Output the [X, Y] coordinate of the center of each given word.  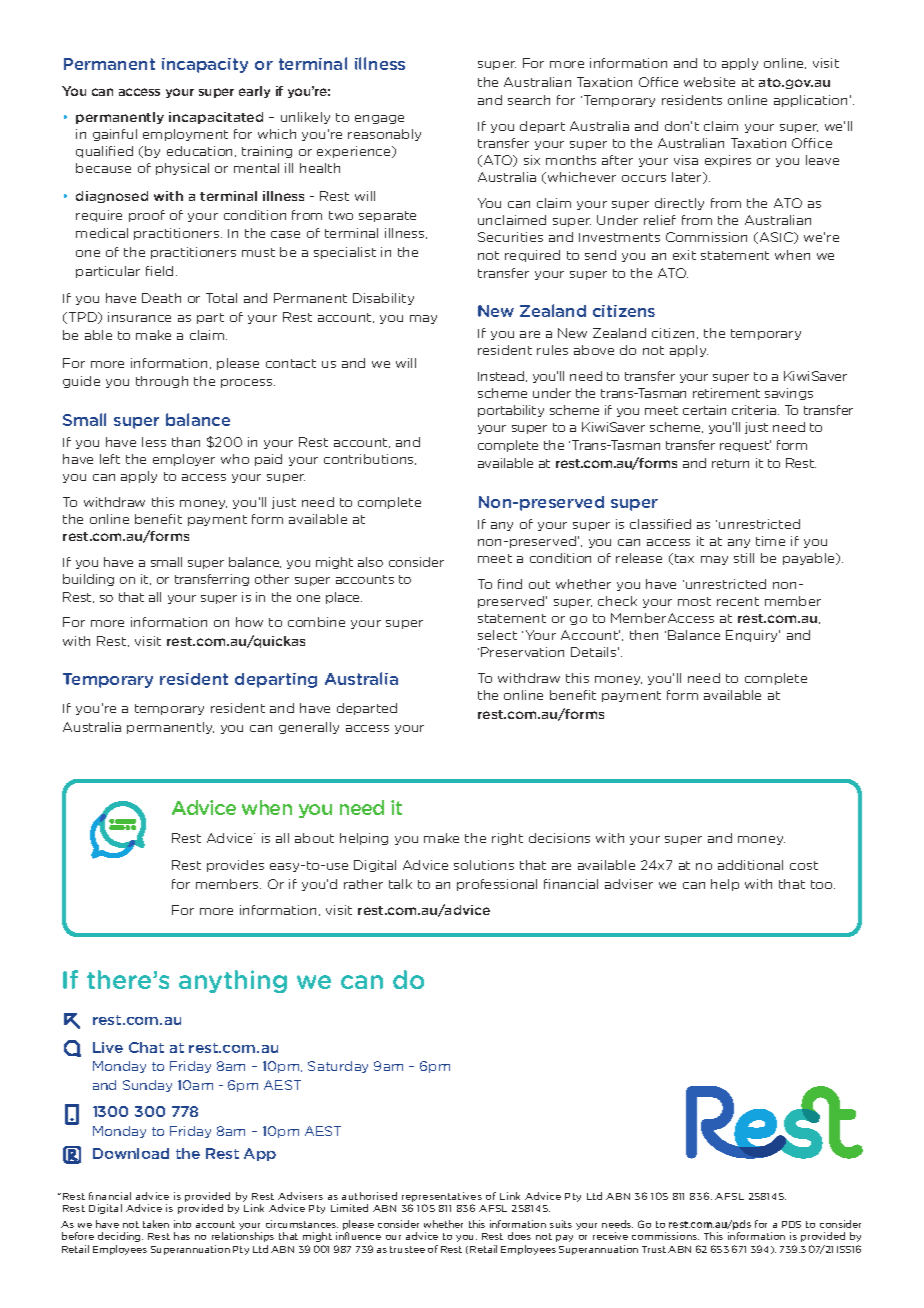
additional [750, 865]
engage [379, 119]
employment [185, 135]
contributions [370, 459]
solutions [484, 865]
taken [156, 1224]
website [709, 82]
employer [184, 460]
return [730, 463]
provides [235, 866]
